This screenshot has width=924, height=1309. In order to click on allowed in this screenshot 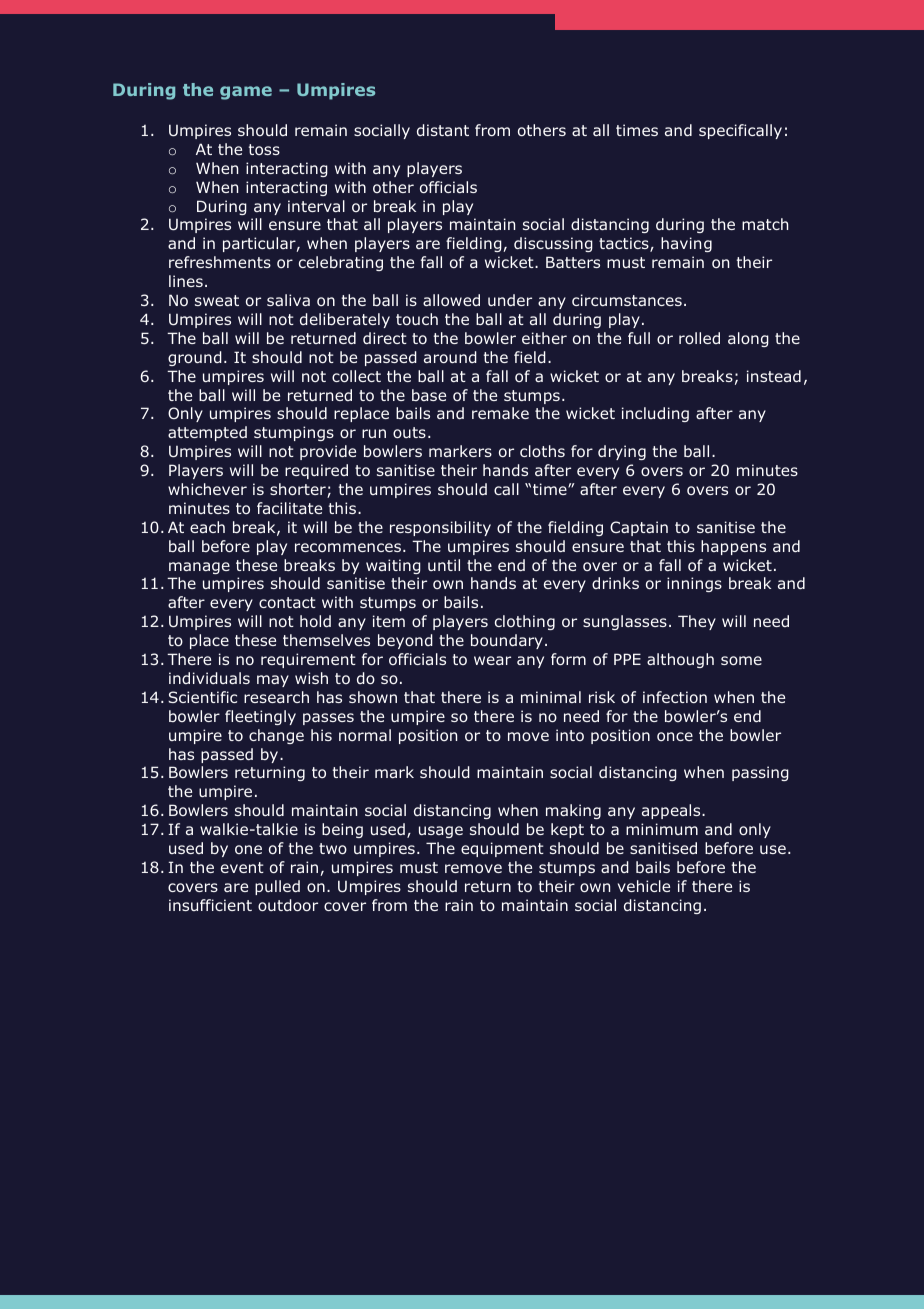, I will do `click(451, 300)`.
